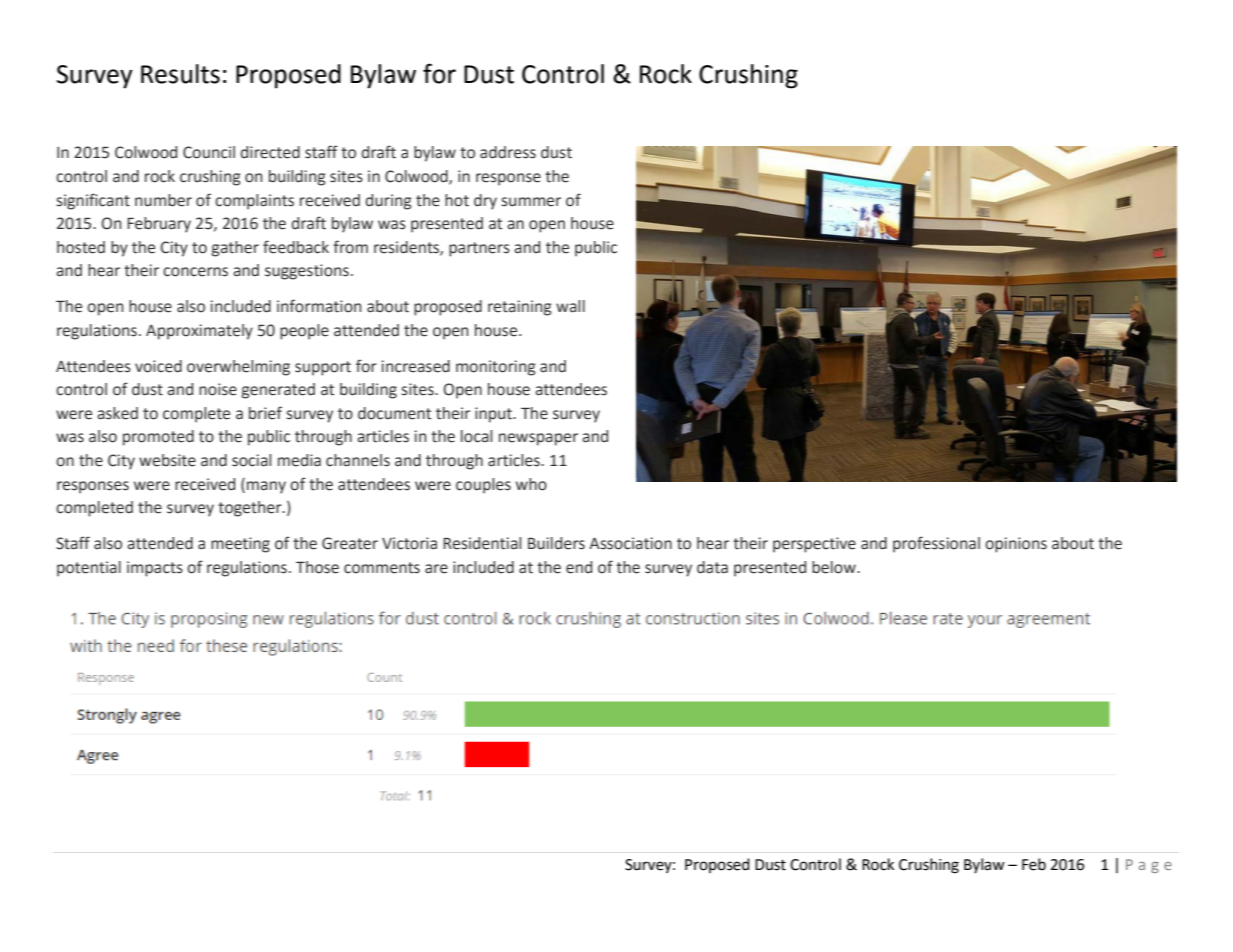 The image size is (1233, 952). Describe the element at coordinates (495, 415) in the image. I see `input` at that location.
